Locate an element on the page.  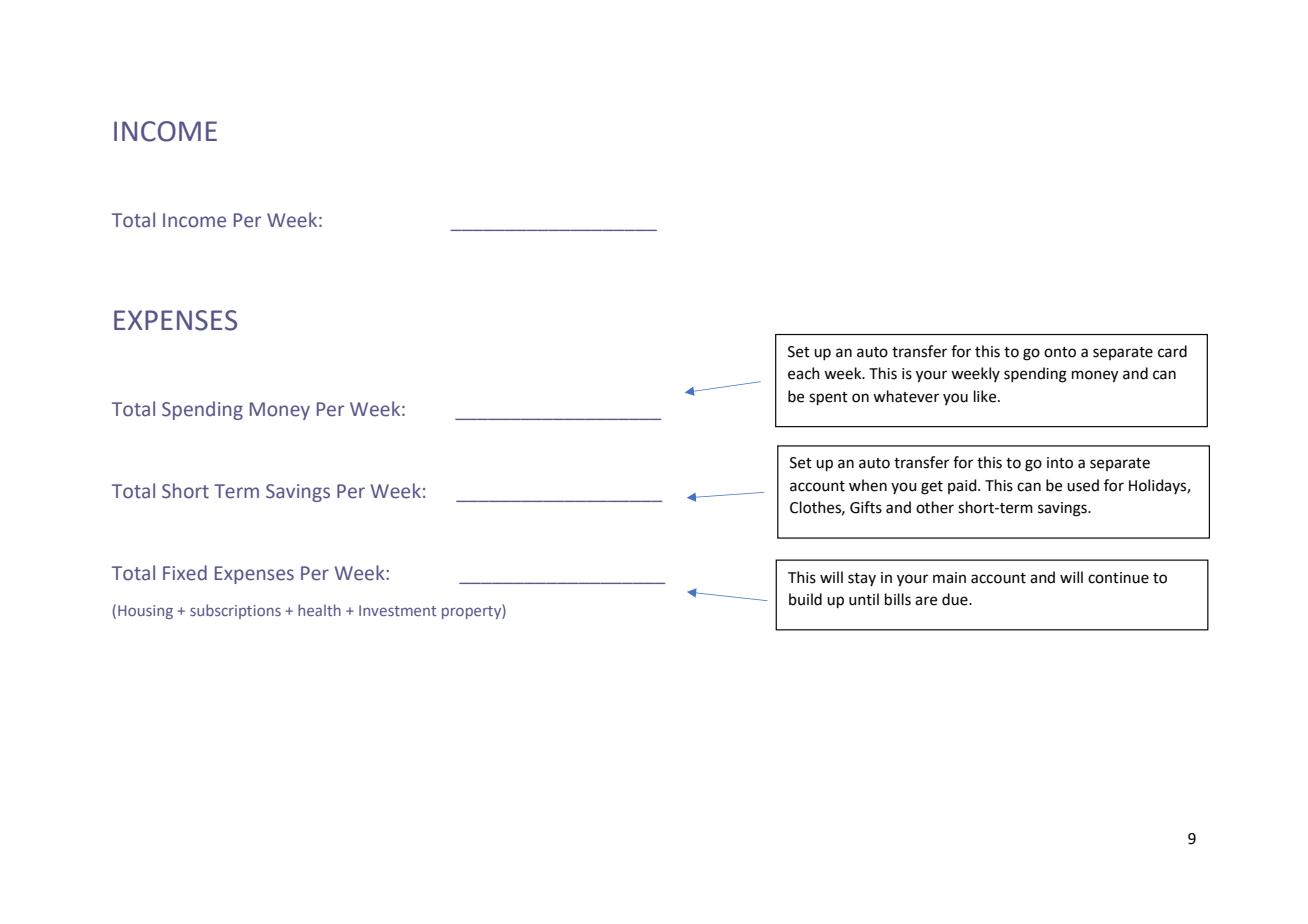
when is located at coordinates (868, 485).
